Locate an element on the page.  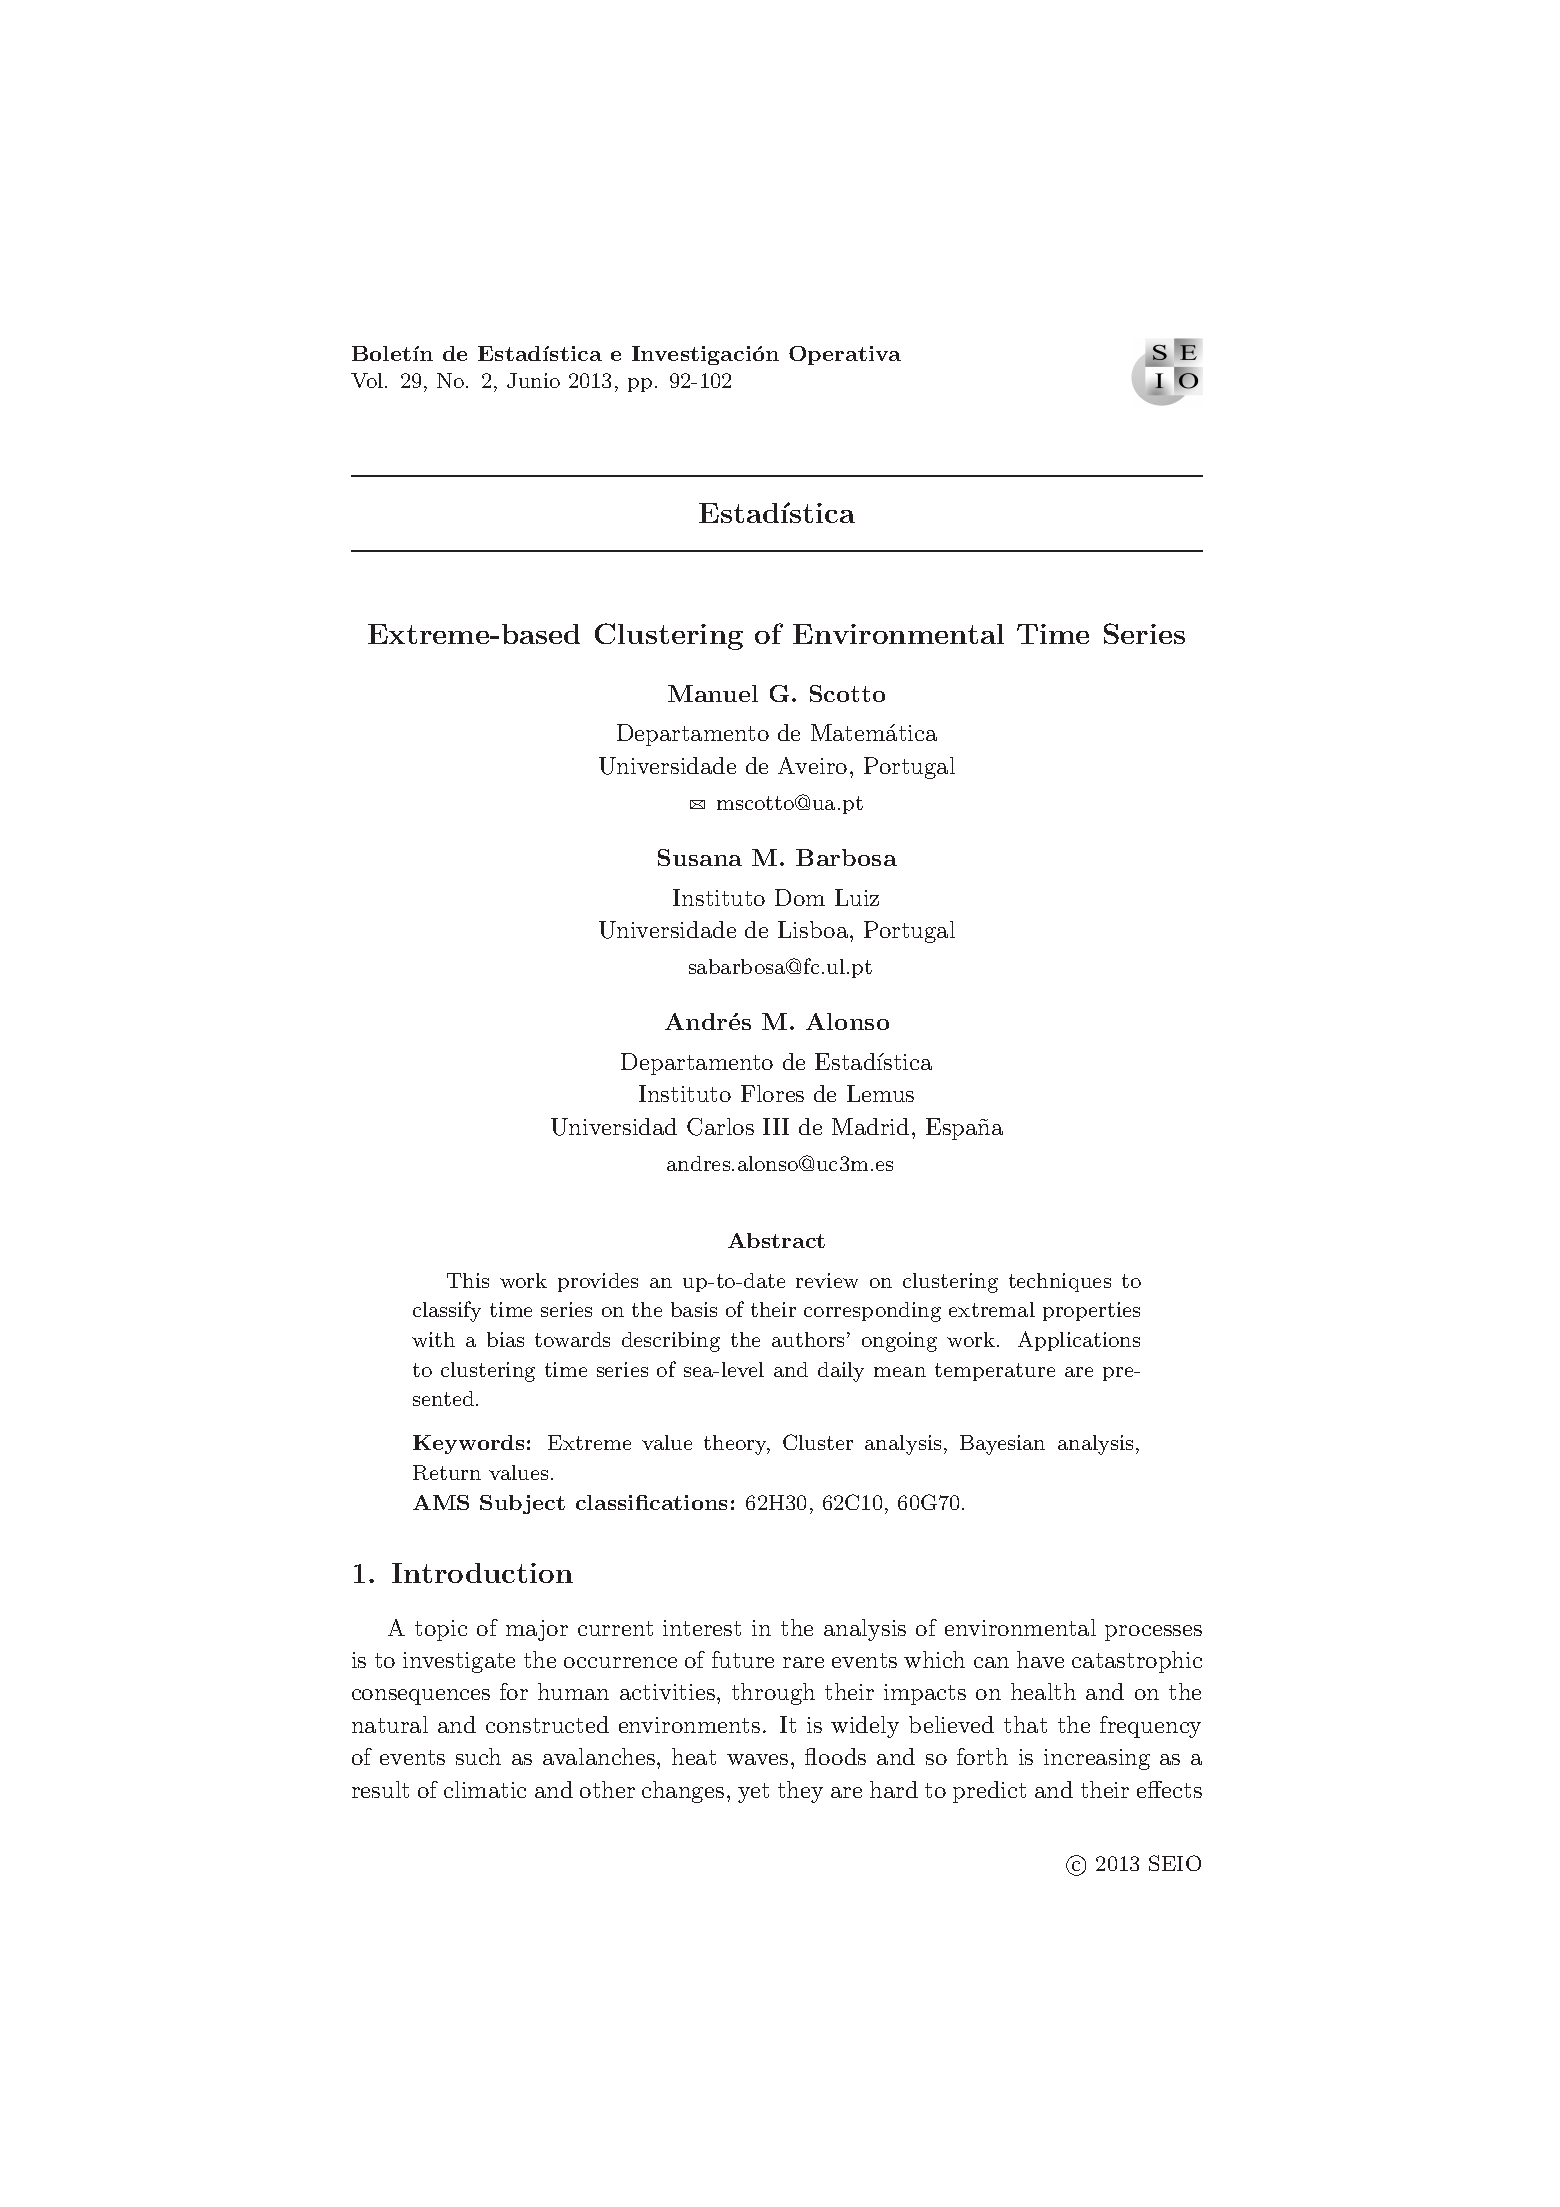
Madrid is located at coordinates (870, 1126).
